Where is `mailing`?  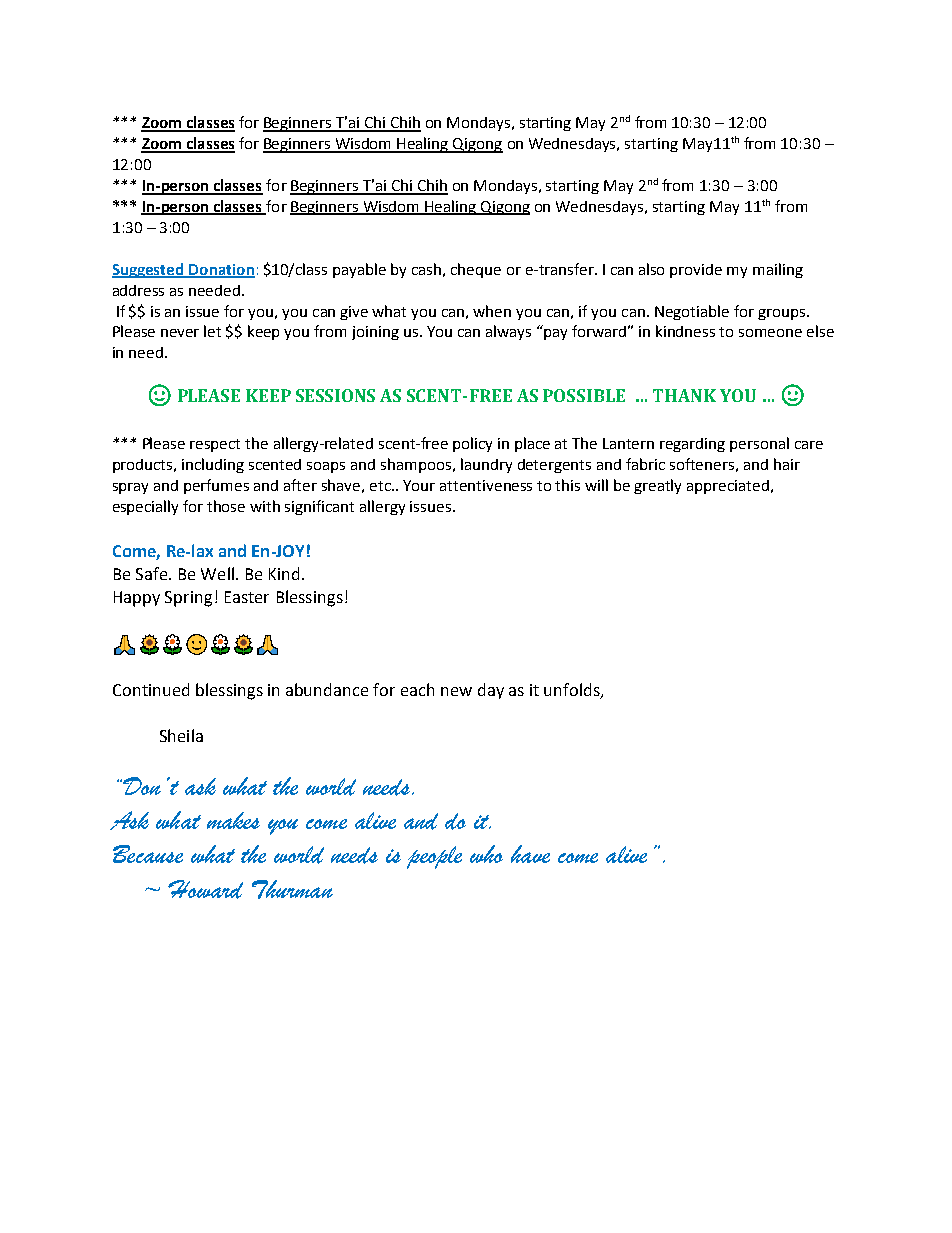 mailing is located at coordinates (778, 270).
